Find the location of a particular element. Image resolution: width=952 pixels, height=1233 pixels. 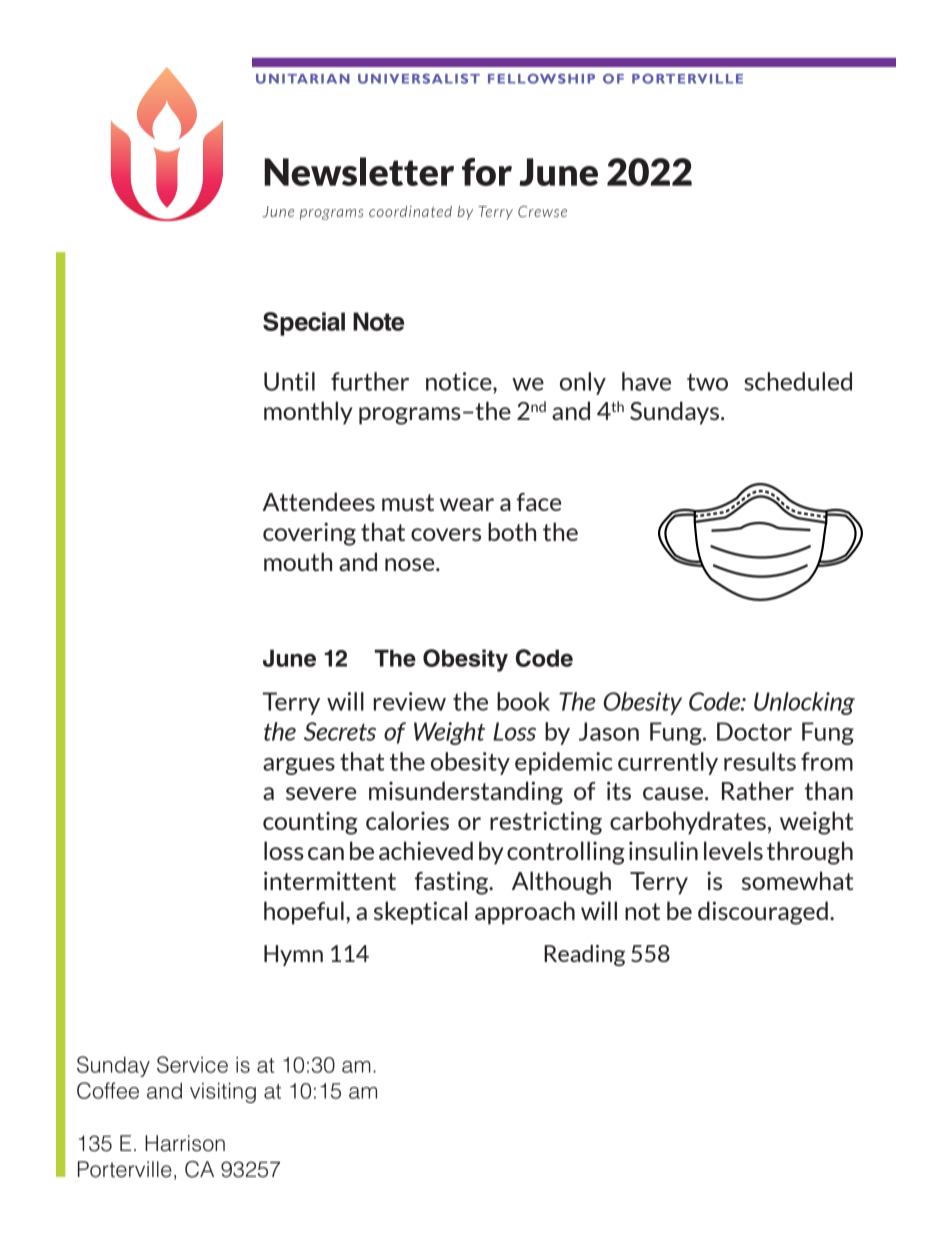

visiting is located at coordinates (223, 1093).
